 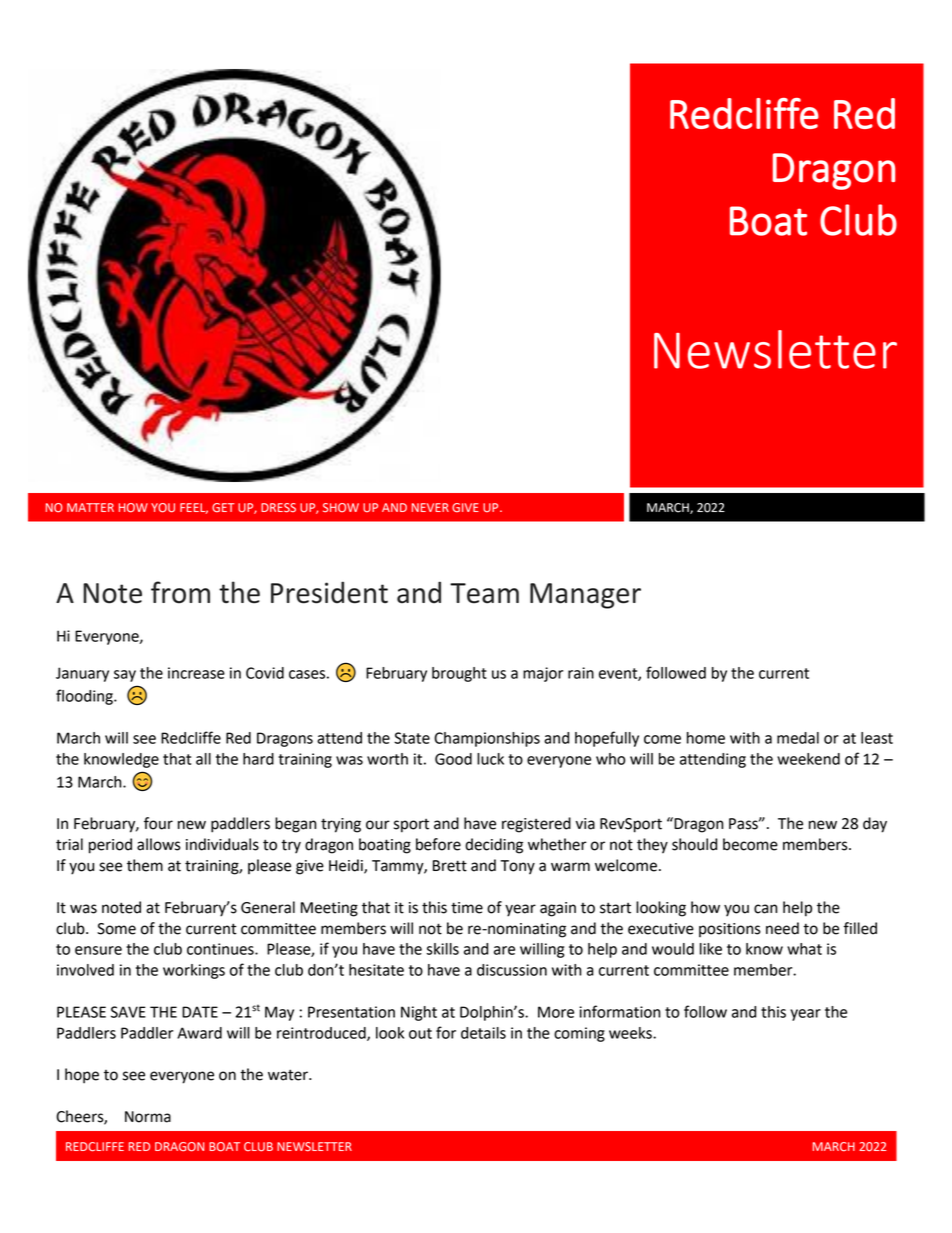 I want to click on NEVER, so click(x=430, y=507).
